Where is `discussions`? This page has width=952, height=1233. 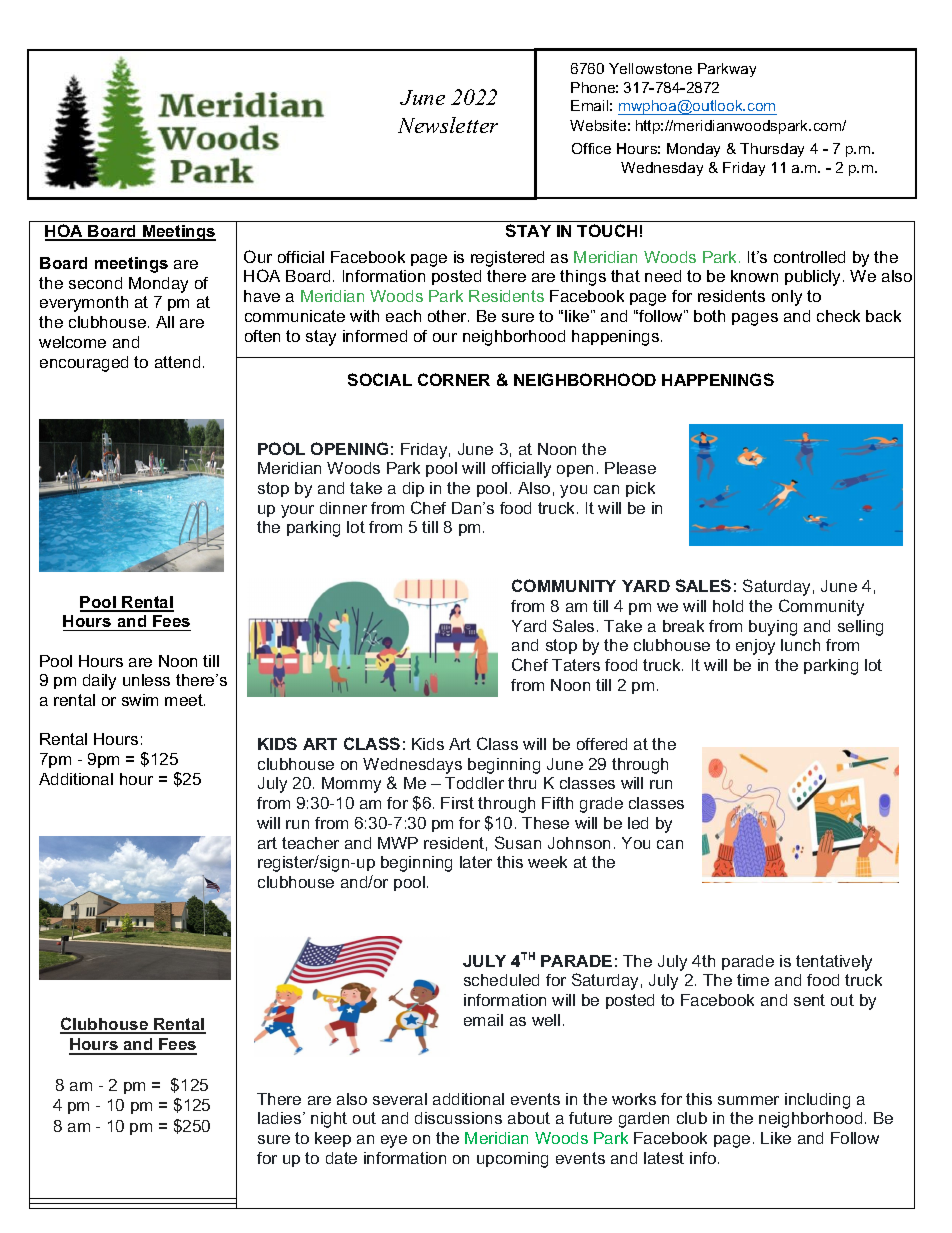 discussions is located at coordinates (458, 1118).
